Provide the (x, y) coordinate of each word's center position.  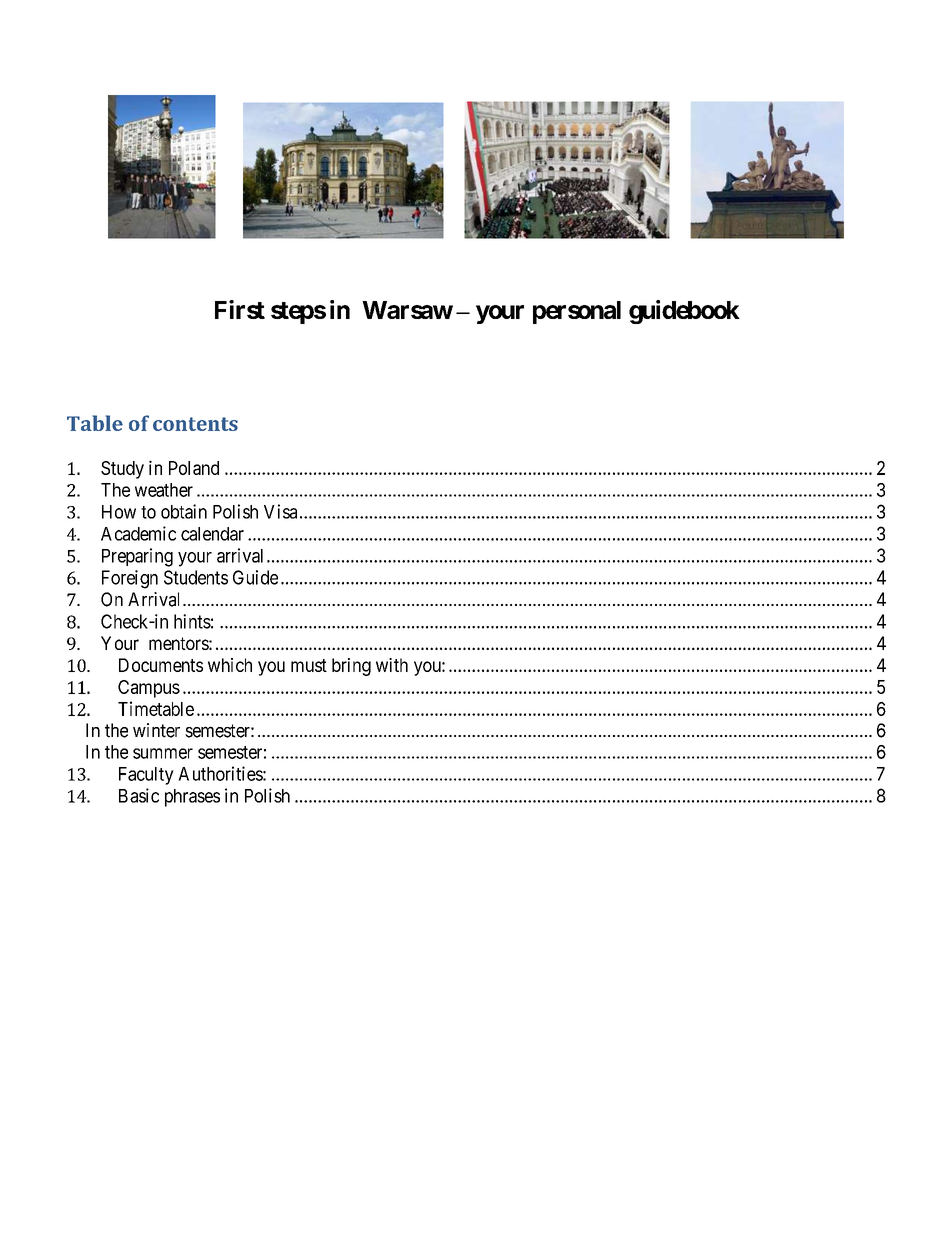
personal (577, 312)
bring (351, 667)
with (392, 665)
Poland (194, 468)
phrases (192, 798)
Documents (161, 665)
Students (196, 577)
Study (122, 470)
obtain (184, 511)
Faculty (146, 776)
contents (195, 424)
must (309, 665)
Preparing (137, 557)
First (240, 309)
